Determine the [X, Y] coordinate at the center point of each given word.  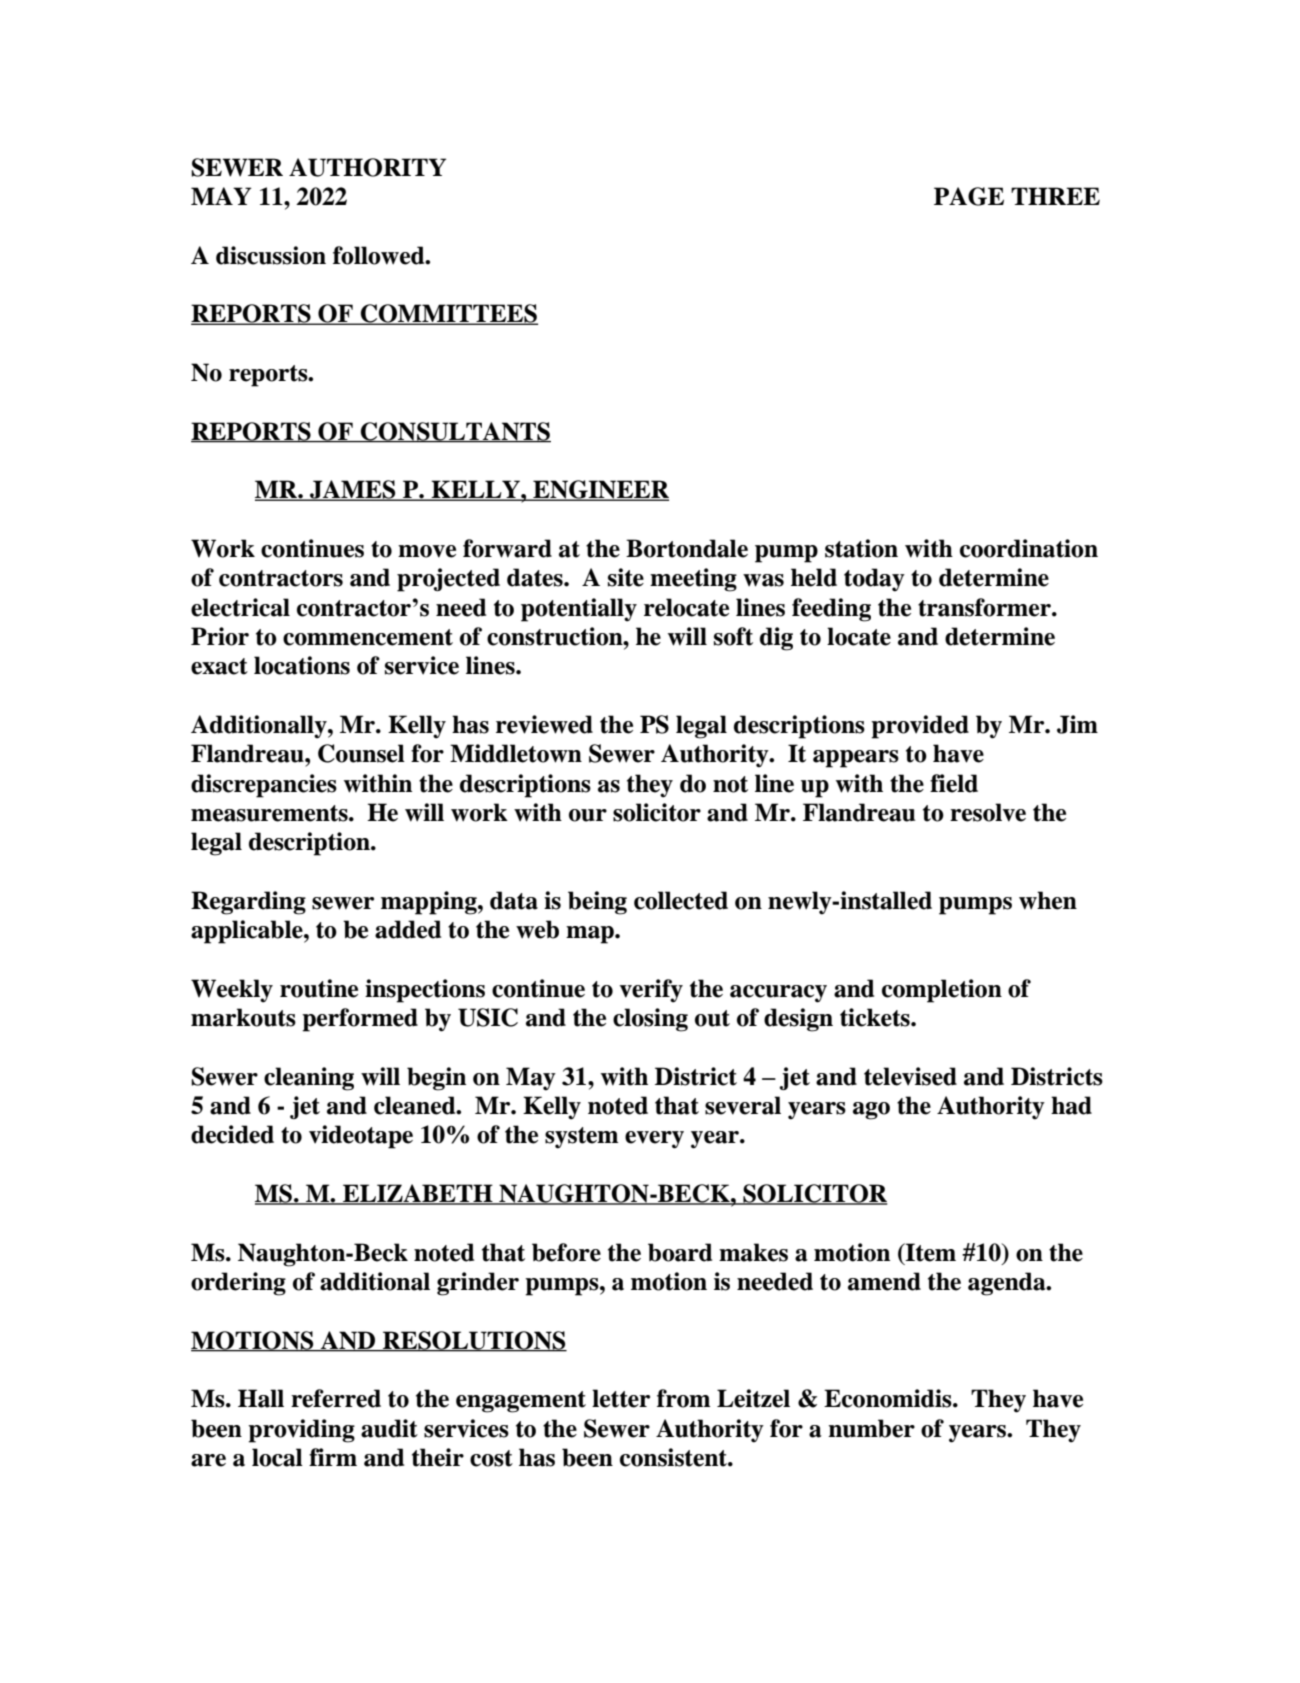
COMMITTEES [448, 314]
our [588, 815]
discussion [271, 255]
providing [301, 1431]
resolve [988, 812]
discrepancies [264, 786]
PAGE [969, 196]
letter [621, 1398]
